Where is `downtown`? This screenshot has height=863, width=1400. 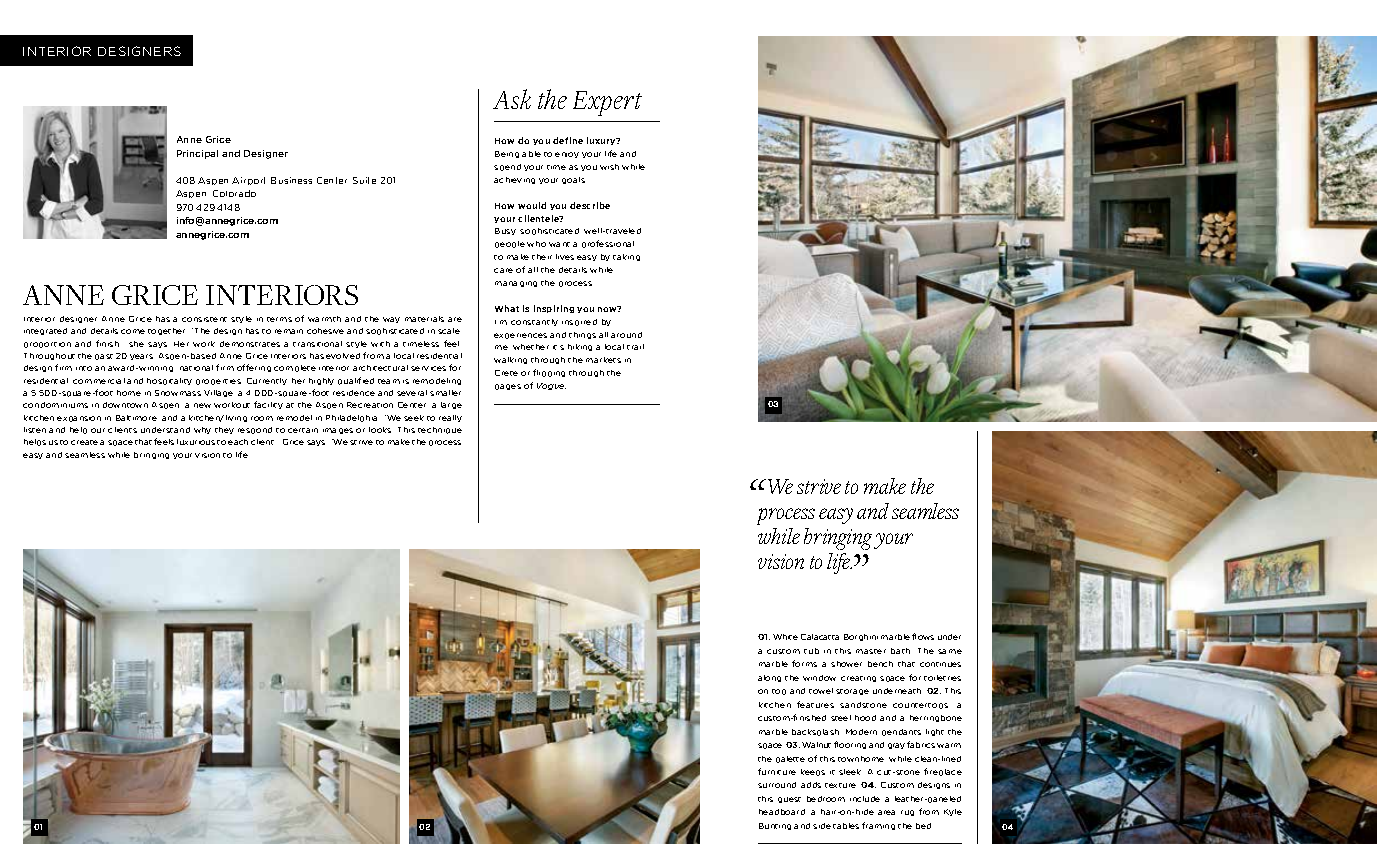
downtown is located at coordinates (125, 405).
